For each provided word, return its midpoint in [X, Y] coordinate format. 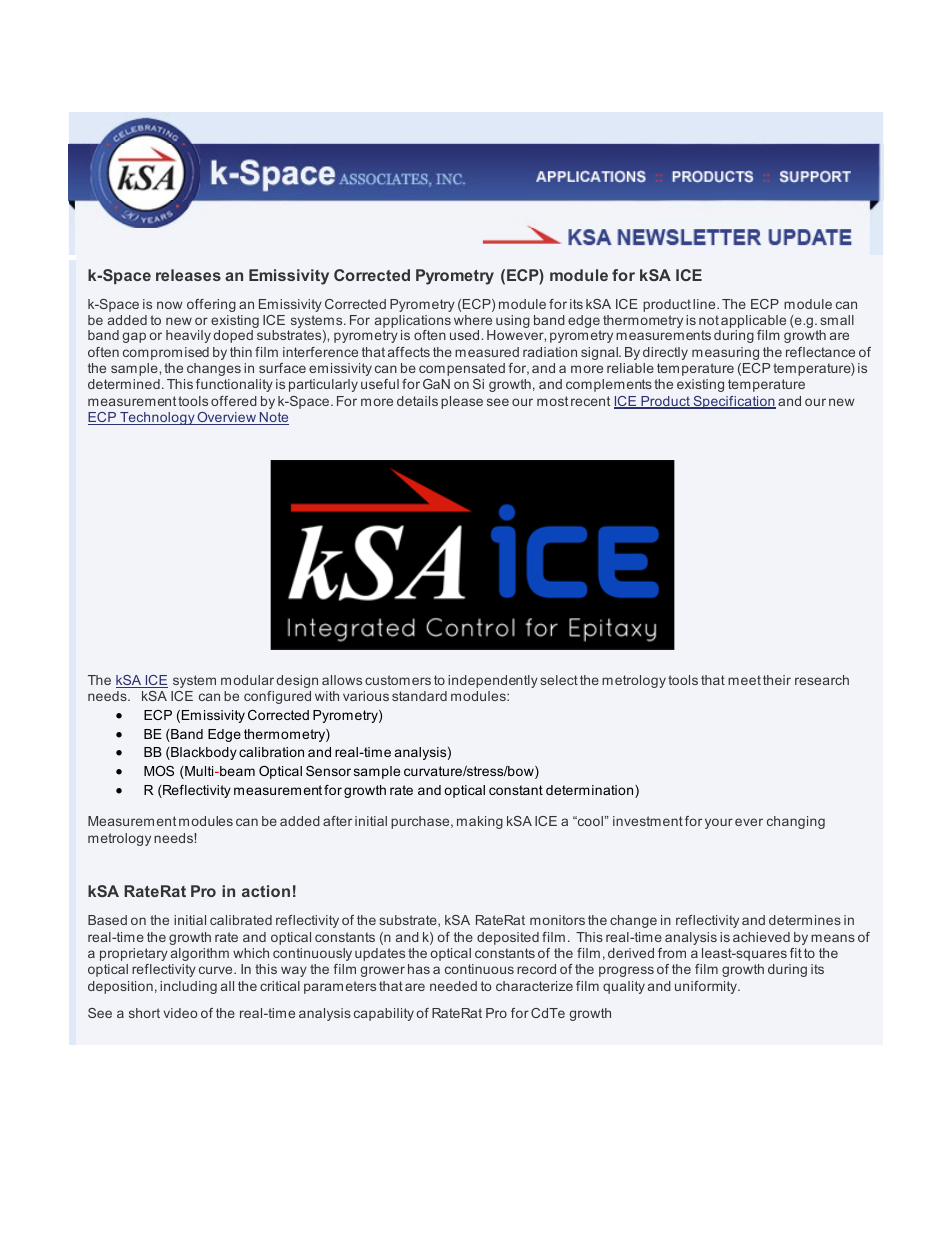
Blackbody [203, 753]
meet [744, 680]
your [719, 823]
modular [247, 680]
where [473, 320]
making [480, 822]
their [777, 680]
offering [211, 305]
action [266, 891]
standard [419, 696]
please [462, 402]
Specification [733, 402]
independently [493, 681]
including [188, 987]
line [705, 304]
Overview [227, 418]
